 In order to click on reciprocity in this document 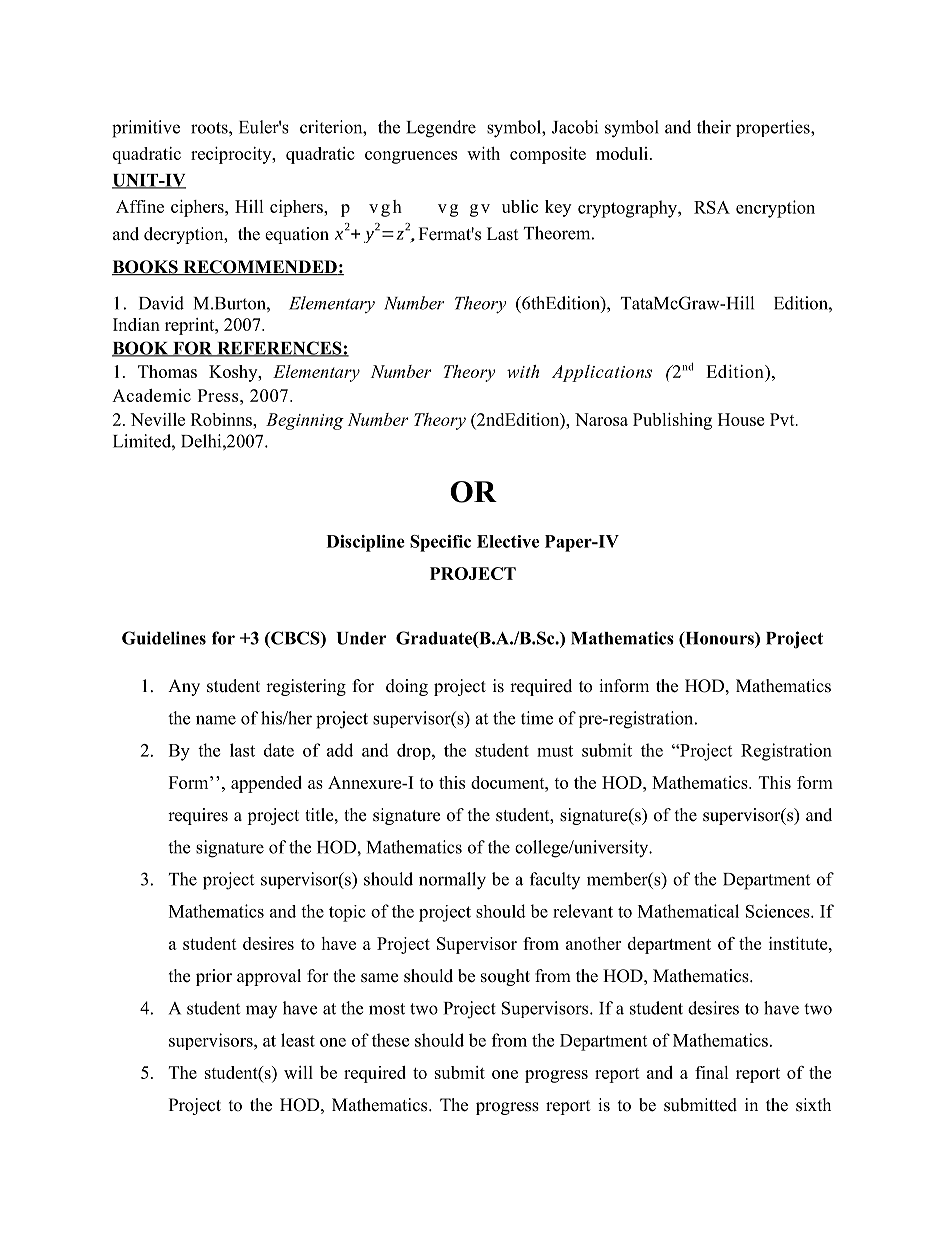, I will do `click(232, 155)`.
